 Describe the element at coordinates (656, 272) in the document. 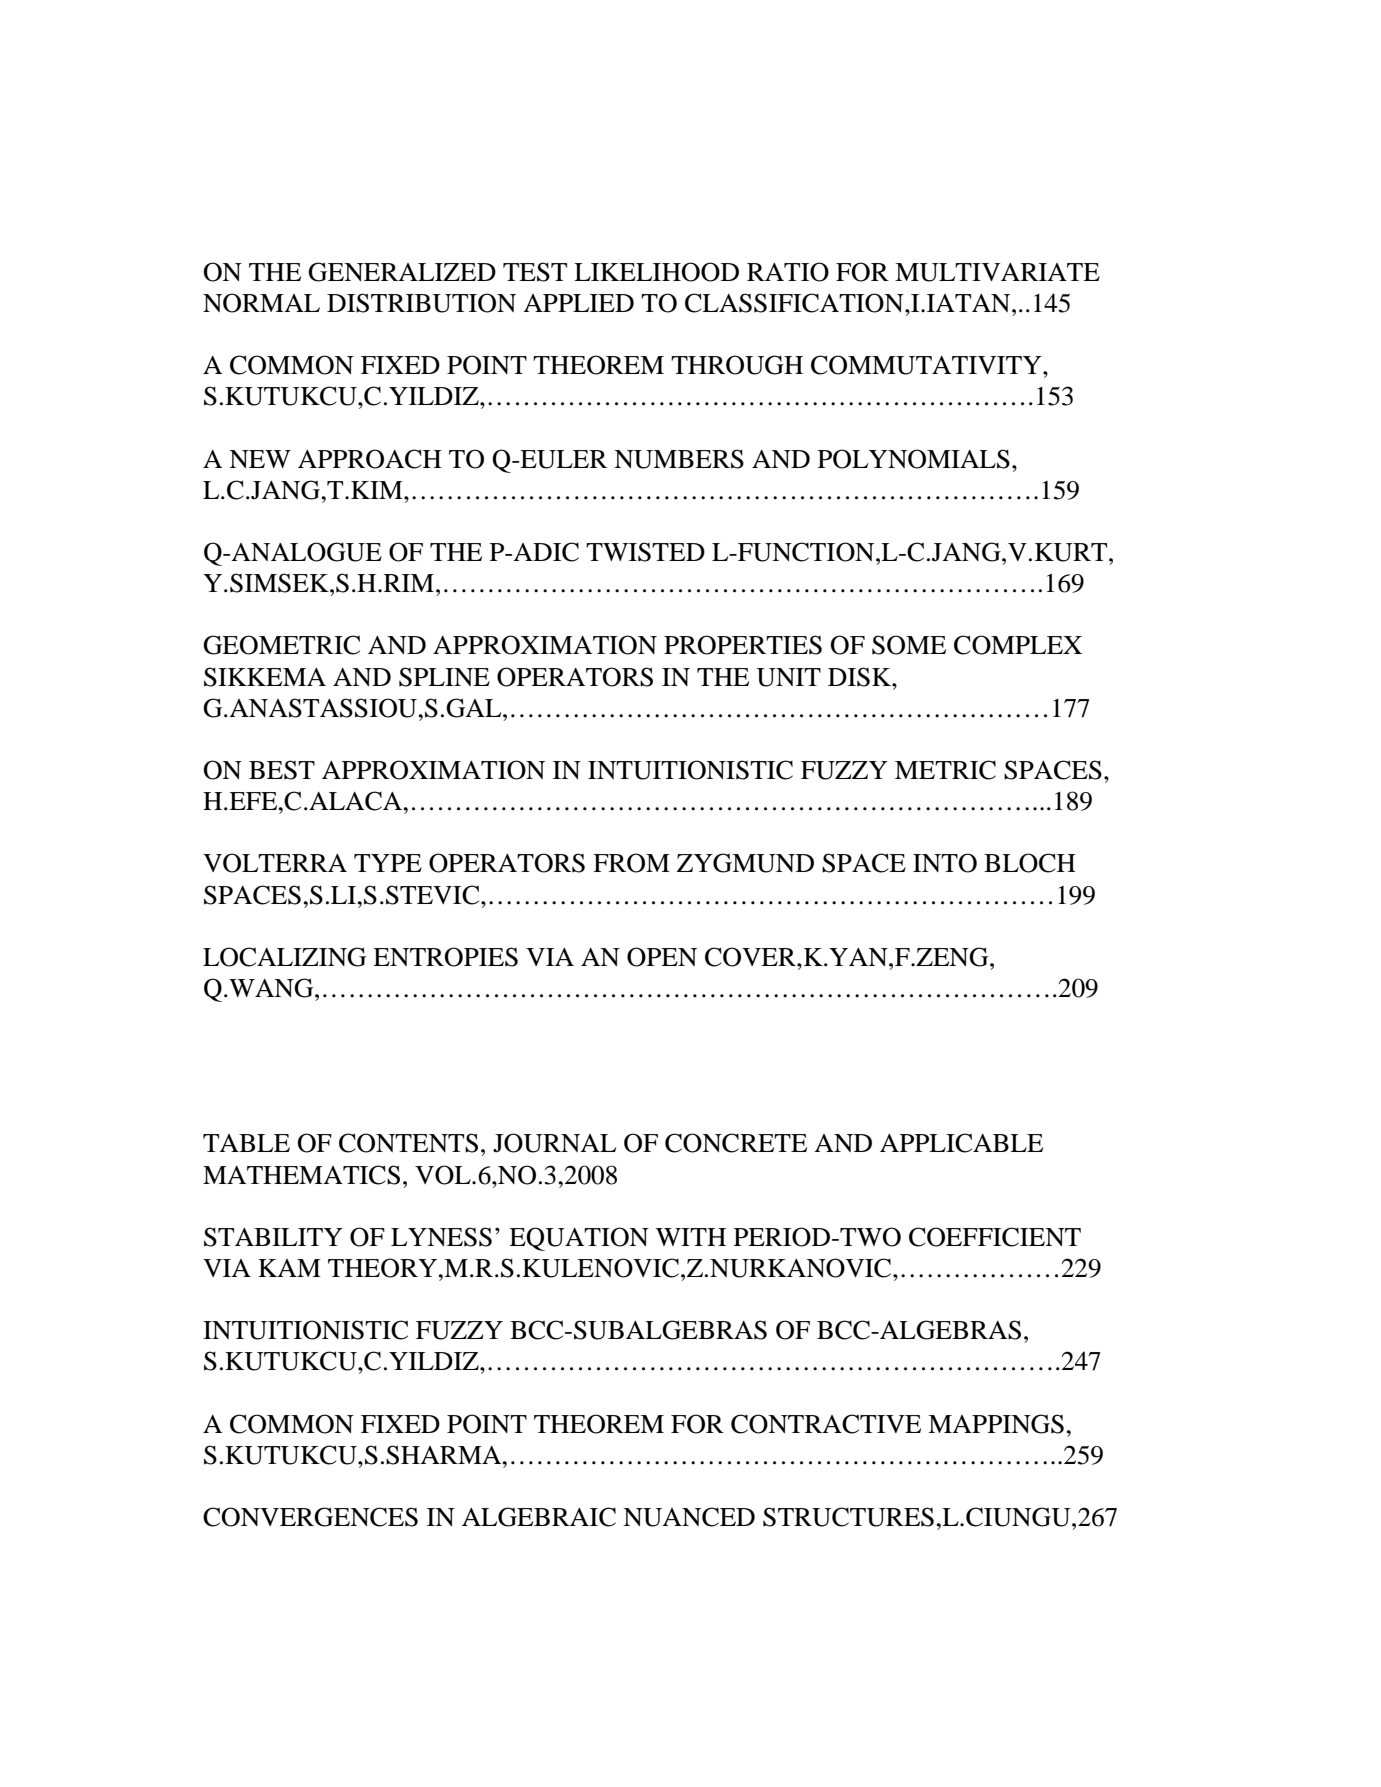

I see `LIKELIHOOD` at that location.
